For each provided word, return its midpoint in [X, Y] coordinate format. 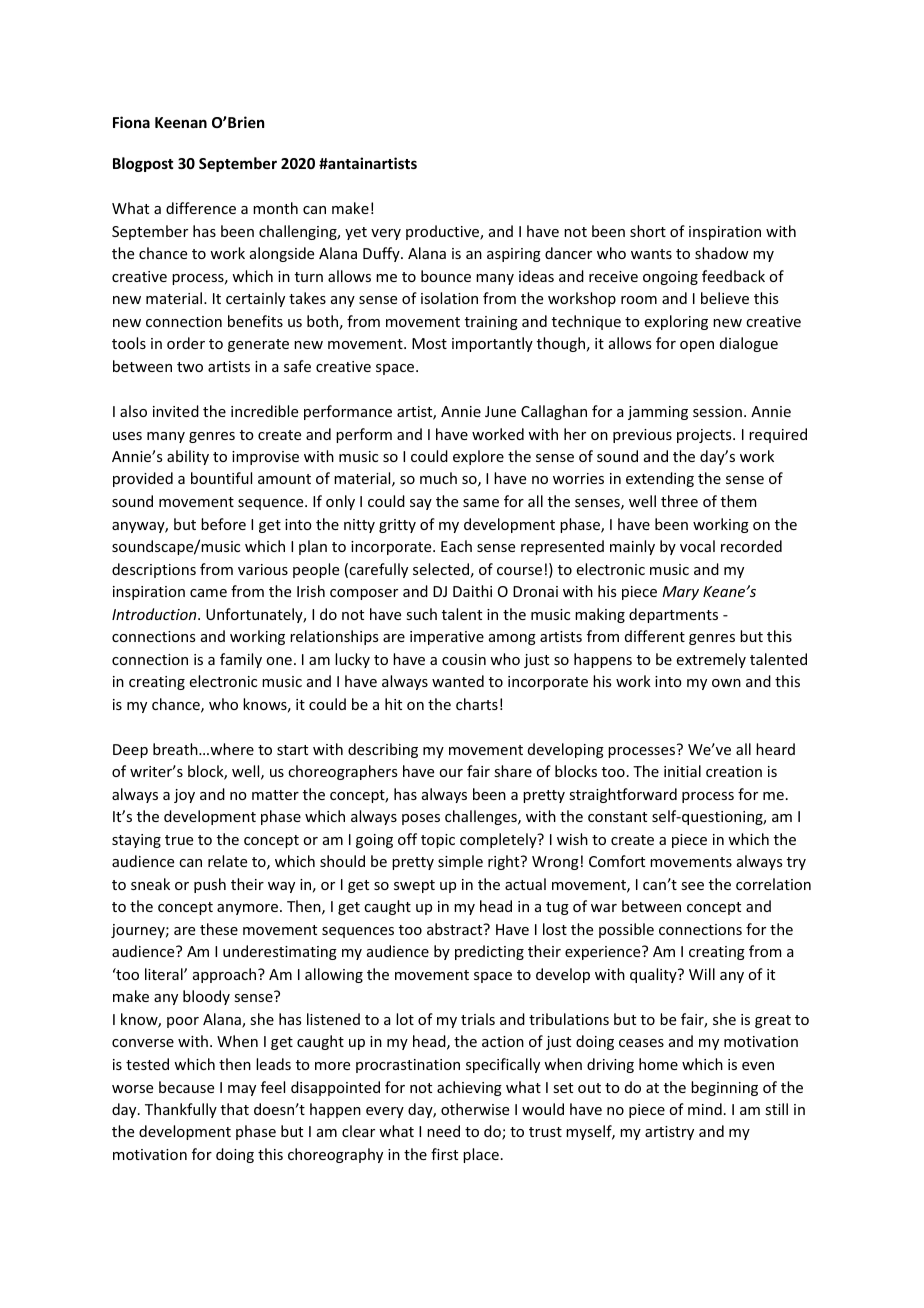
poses [421, 819]
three [679, 501]
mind [705, 1109]
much [438, 478]
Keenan [181, 122]
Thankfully [181, 1110]
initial [682, 771]
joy [184, 796]
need [443, 1131]
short [648, 231]
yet [356, 233]
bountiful [221, 478]
